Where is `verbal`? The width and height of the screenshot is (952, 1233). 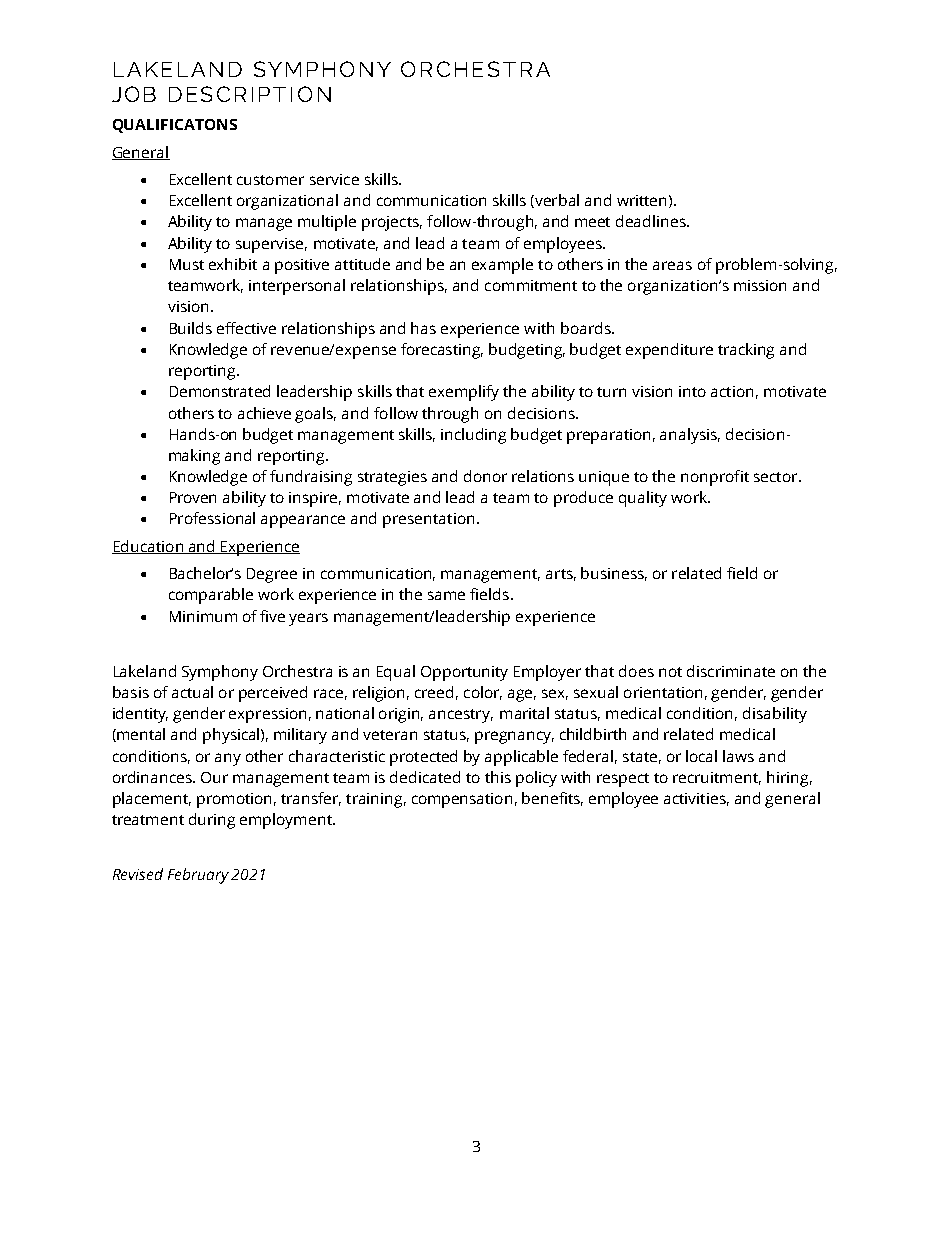
verbal is located at coordinates (556, 201).
